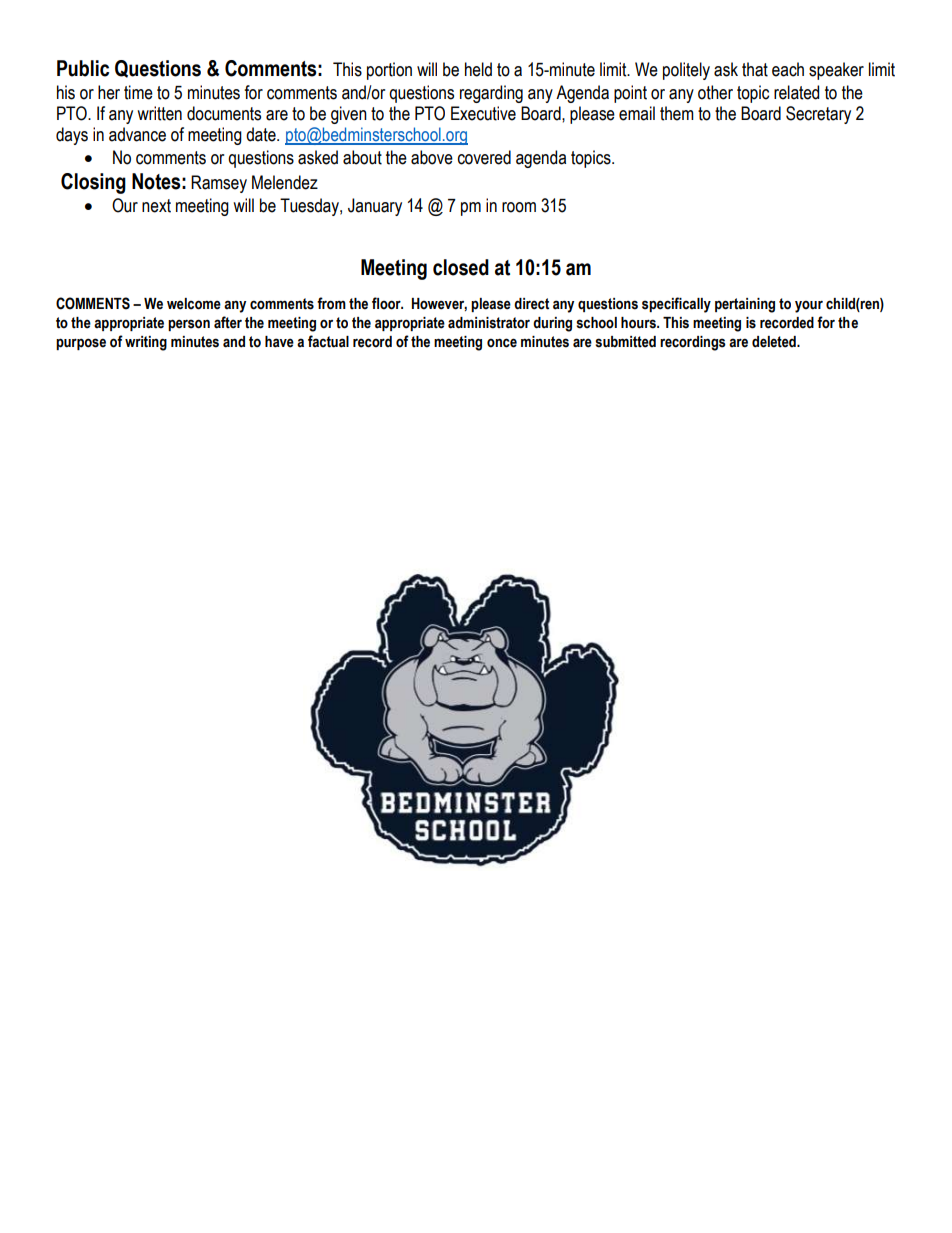  I want to click on room, so click(519, 207).
